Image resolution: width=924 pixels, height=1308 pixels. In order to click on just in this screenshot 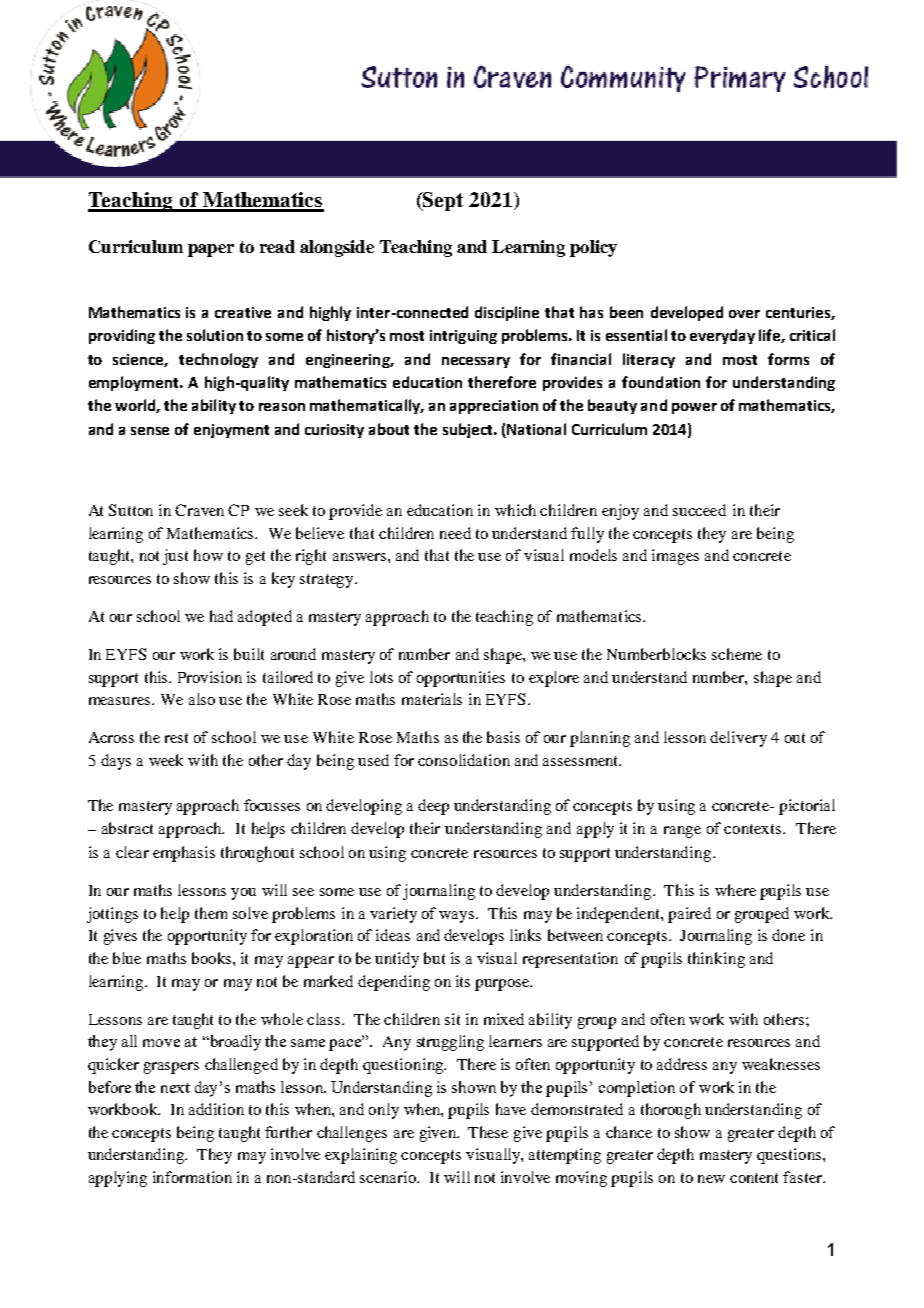, I will do `click(175, 557)`.
